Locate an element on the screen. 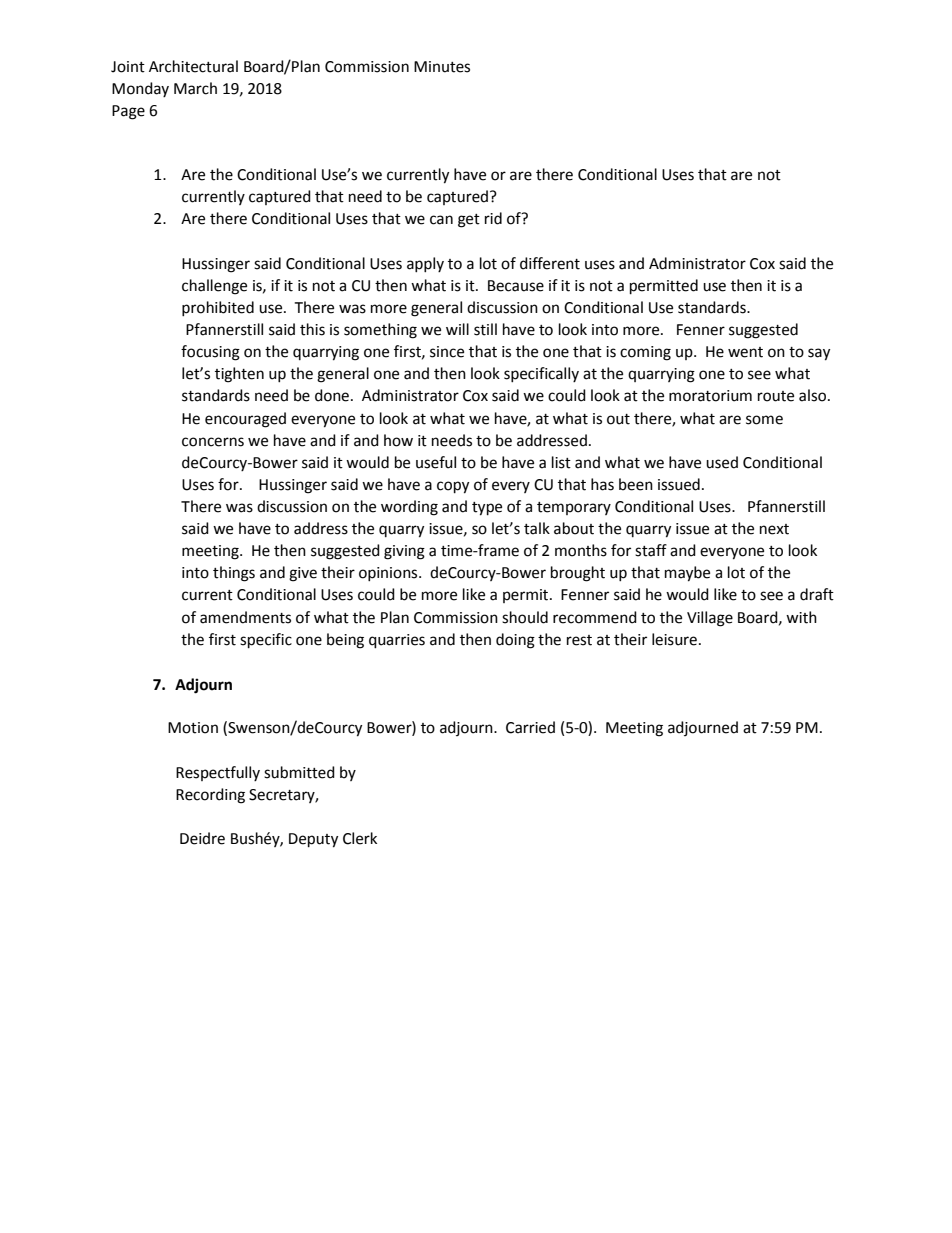 This screenshot has height=1233, width=952. maybe is located at coordinates (687, 574).
